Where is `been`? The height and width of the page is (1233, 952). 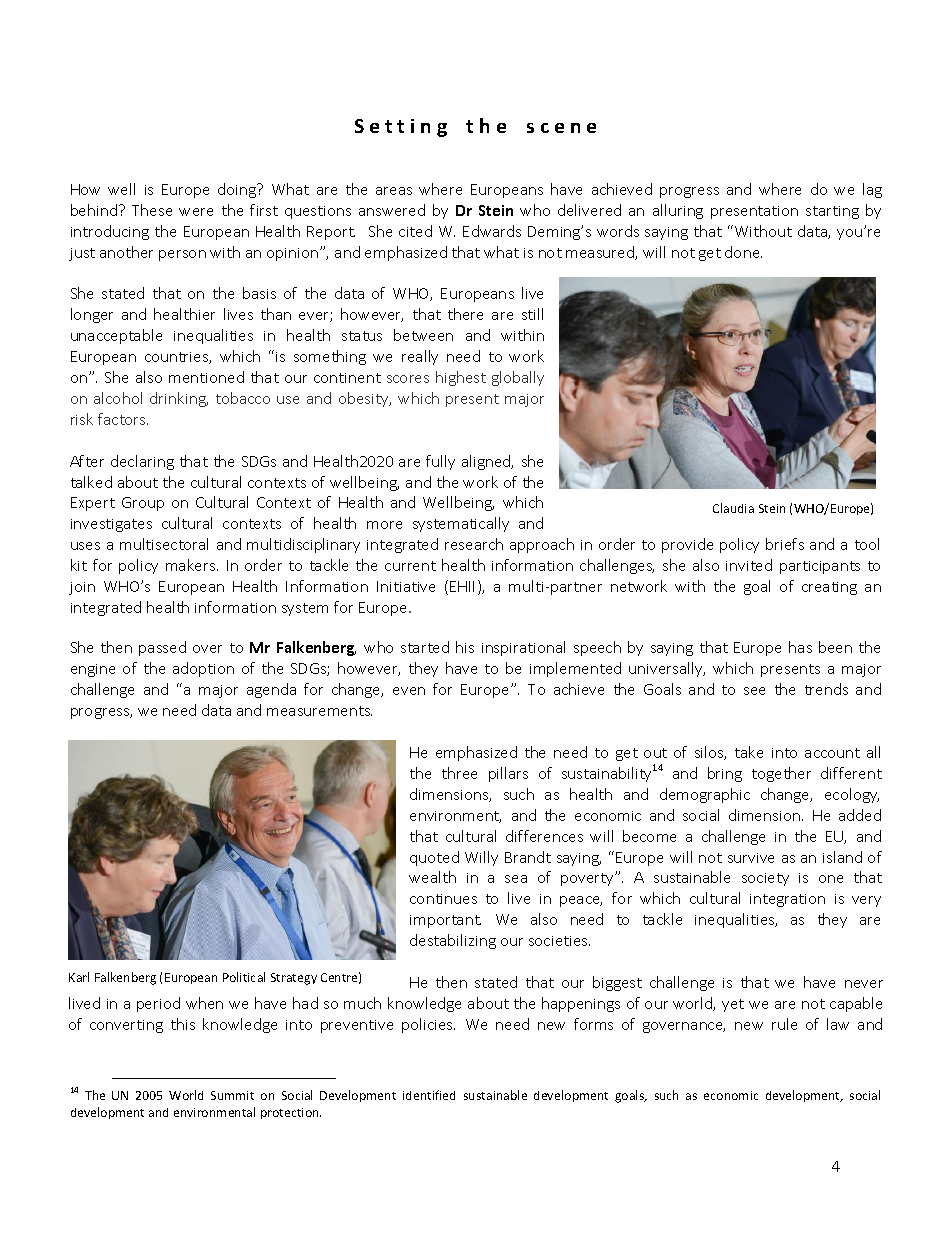
been is located at coordinates (835, 647).
